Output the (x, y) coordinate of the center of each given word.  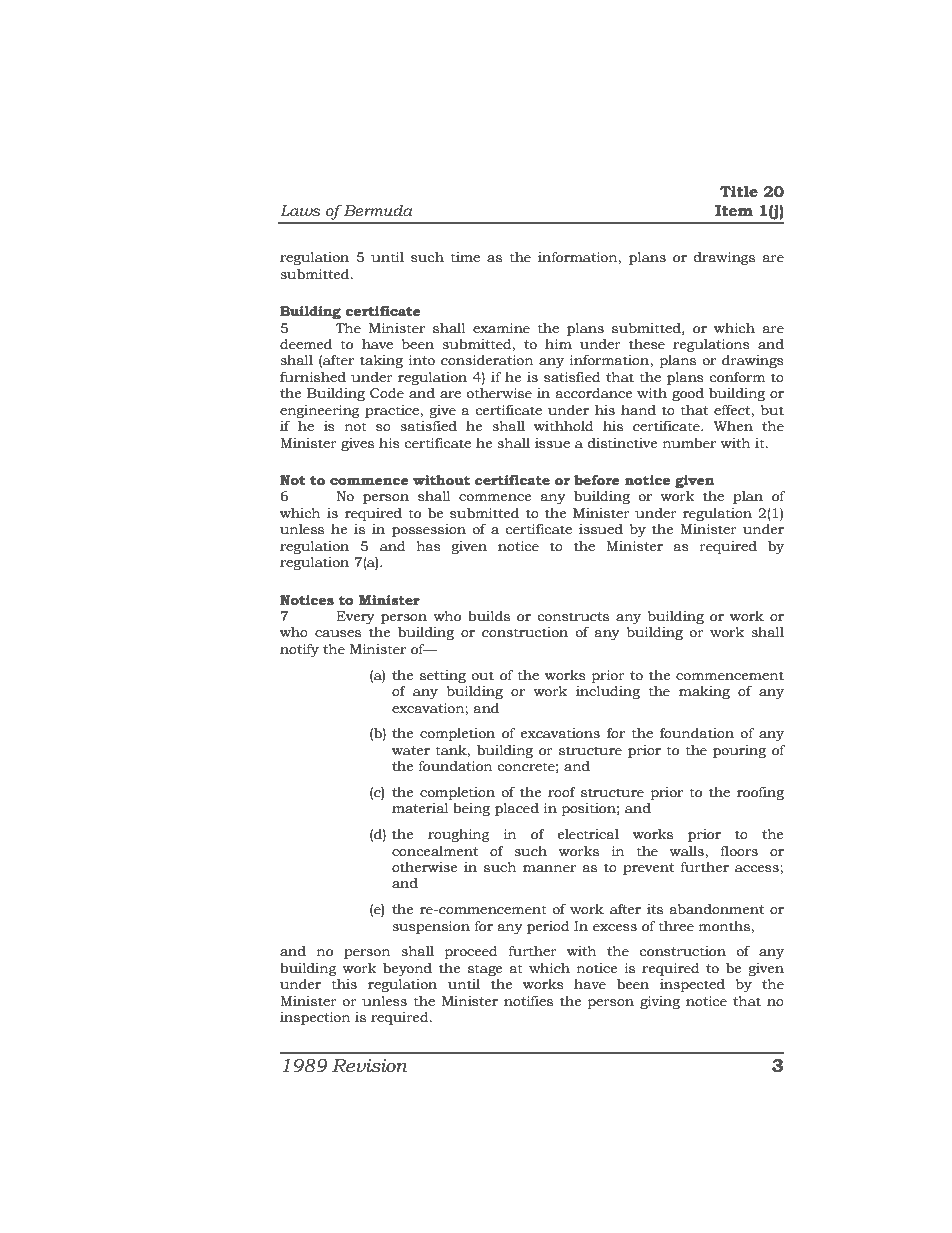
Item (734, 211)
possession (429, 530)
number (689, 443)
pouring (739, 751)
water (411, 751)
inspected (692, 985)
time (465, 257)
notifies (528, 1001)
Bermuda (378, 211)
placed (517, 809)
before (597, 480)
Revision (370, 1065)
